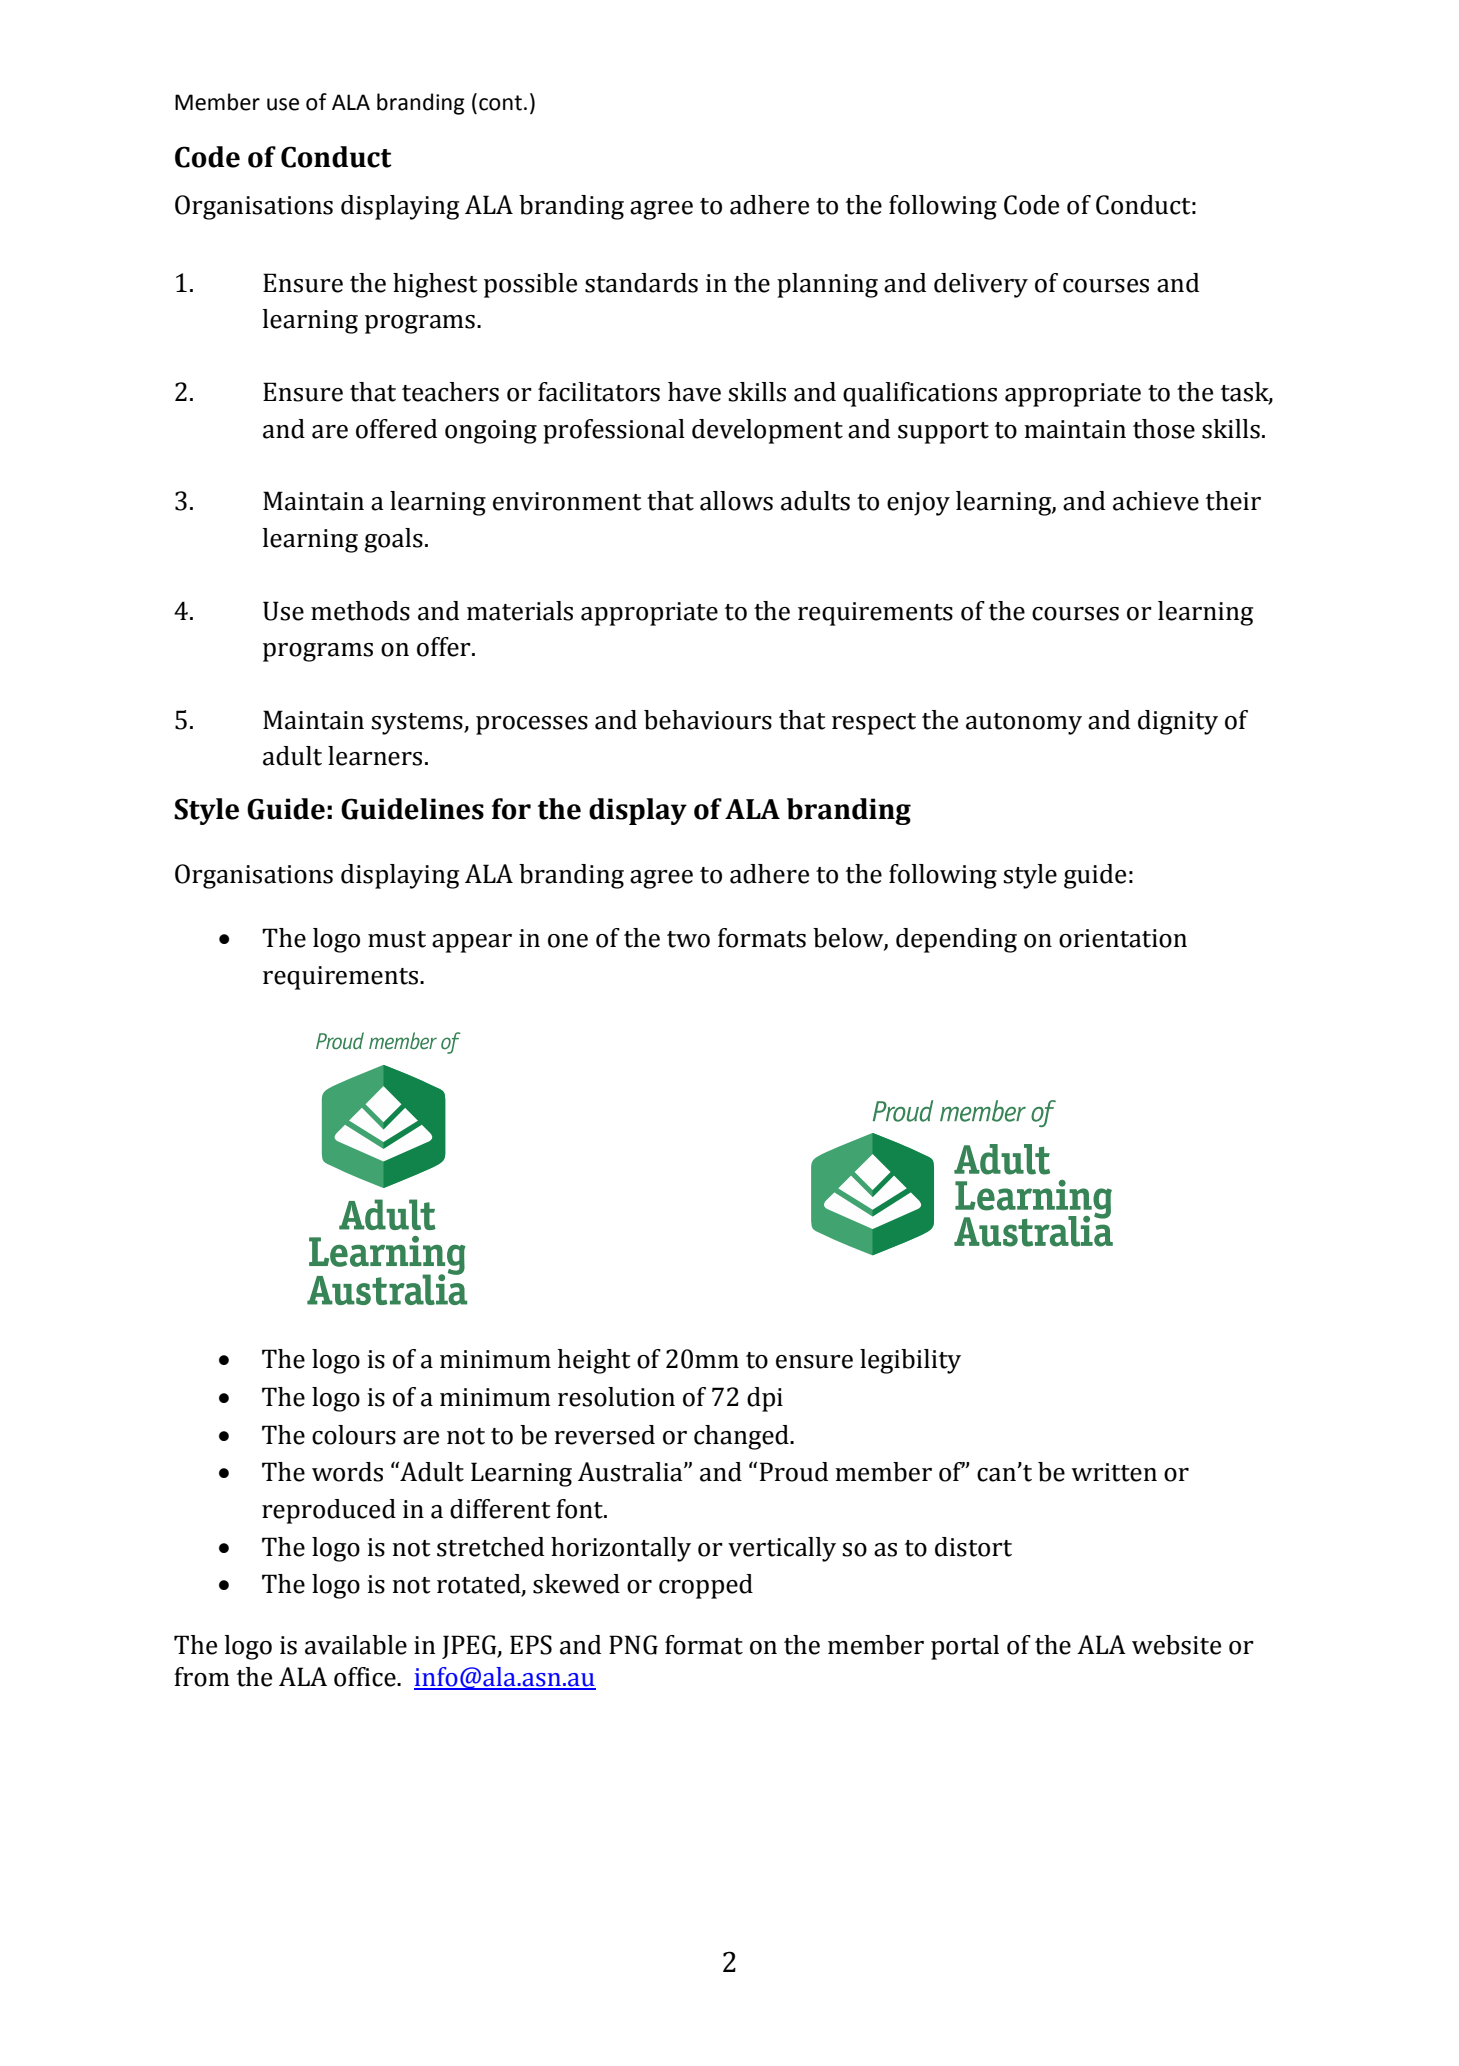 The width and height of the screenshot is (1459, 2066). Describe the element at coordinates (641, 283) in the screenshot. I see `standards` at that location.
